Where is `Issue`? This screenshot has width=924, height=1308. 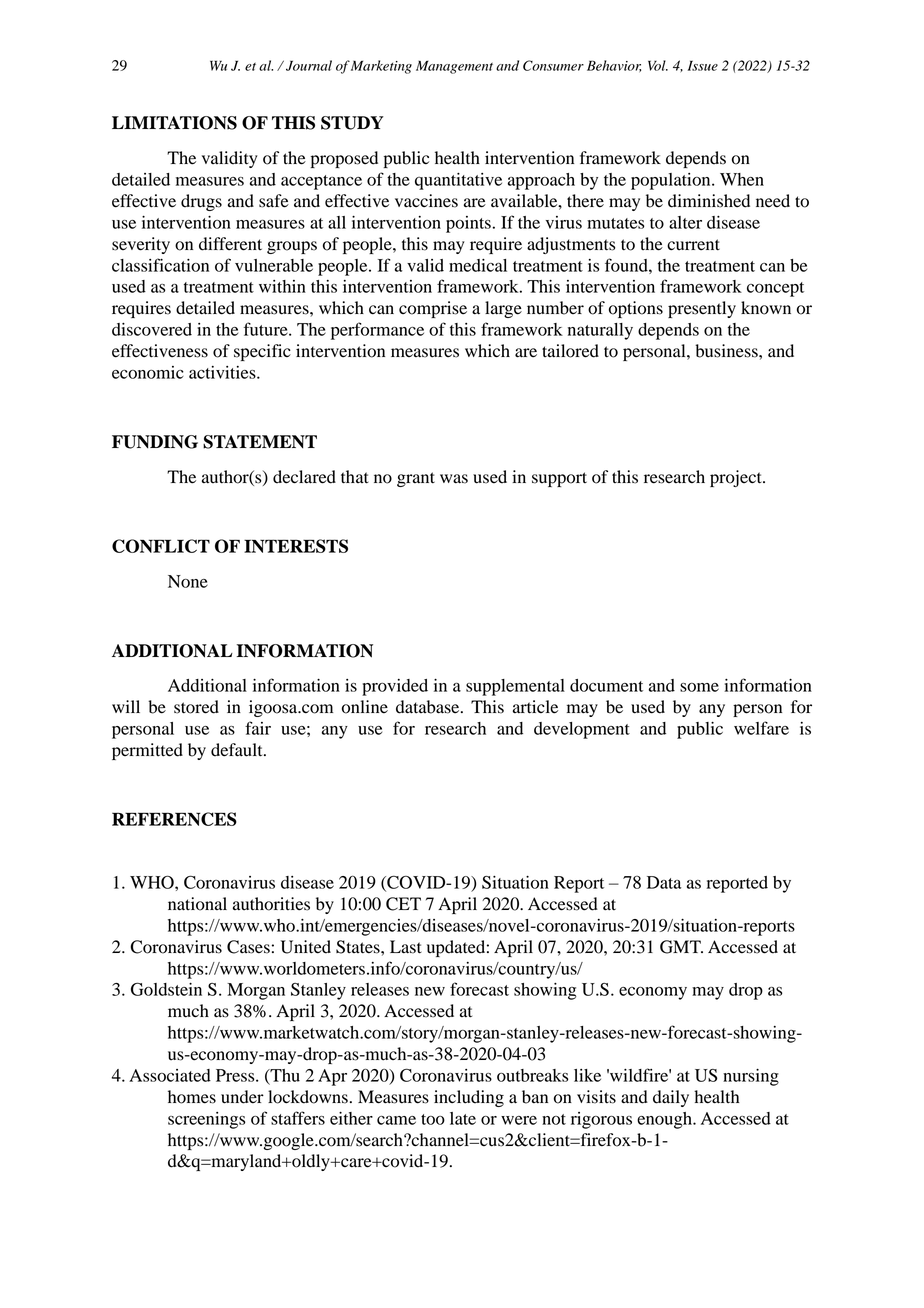 Issue is located at coordinates (703, 65).
